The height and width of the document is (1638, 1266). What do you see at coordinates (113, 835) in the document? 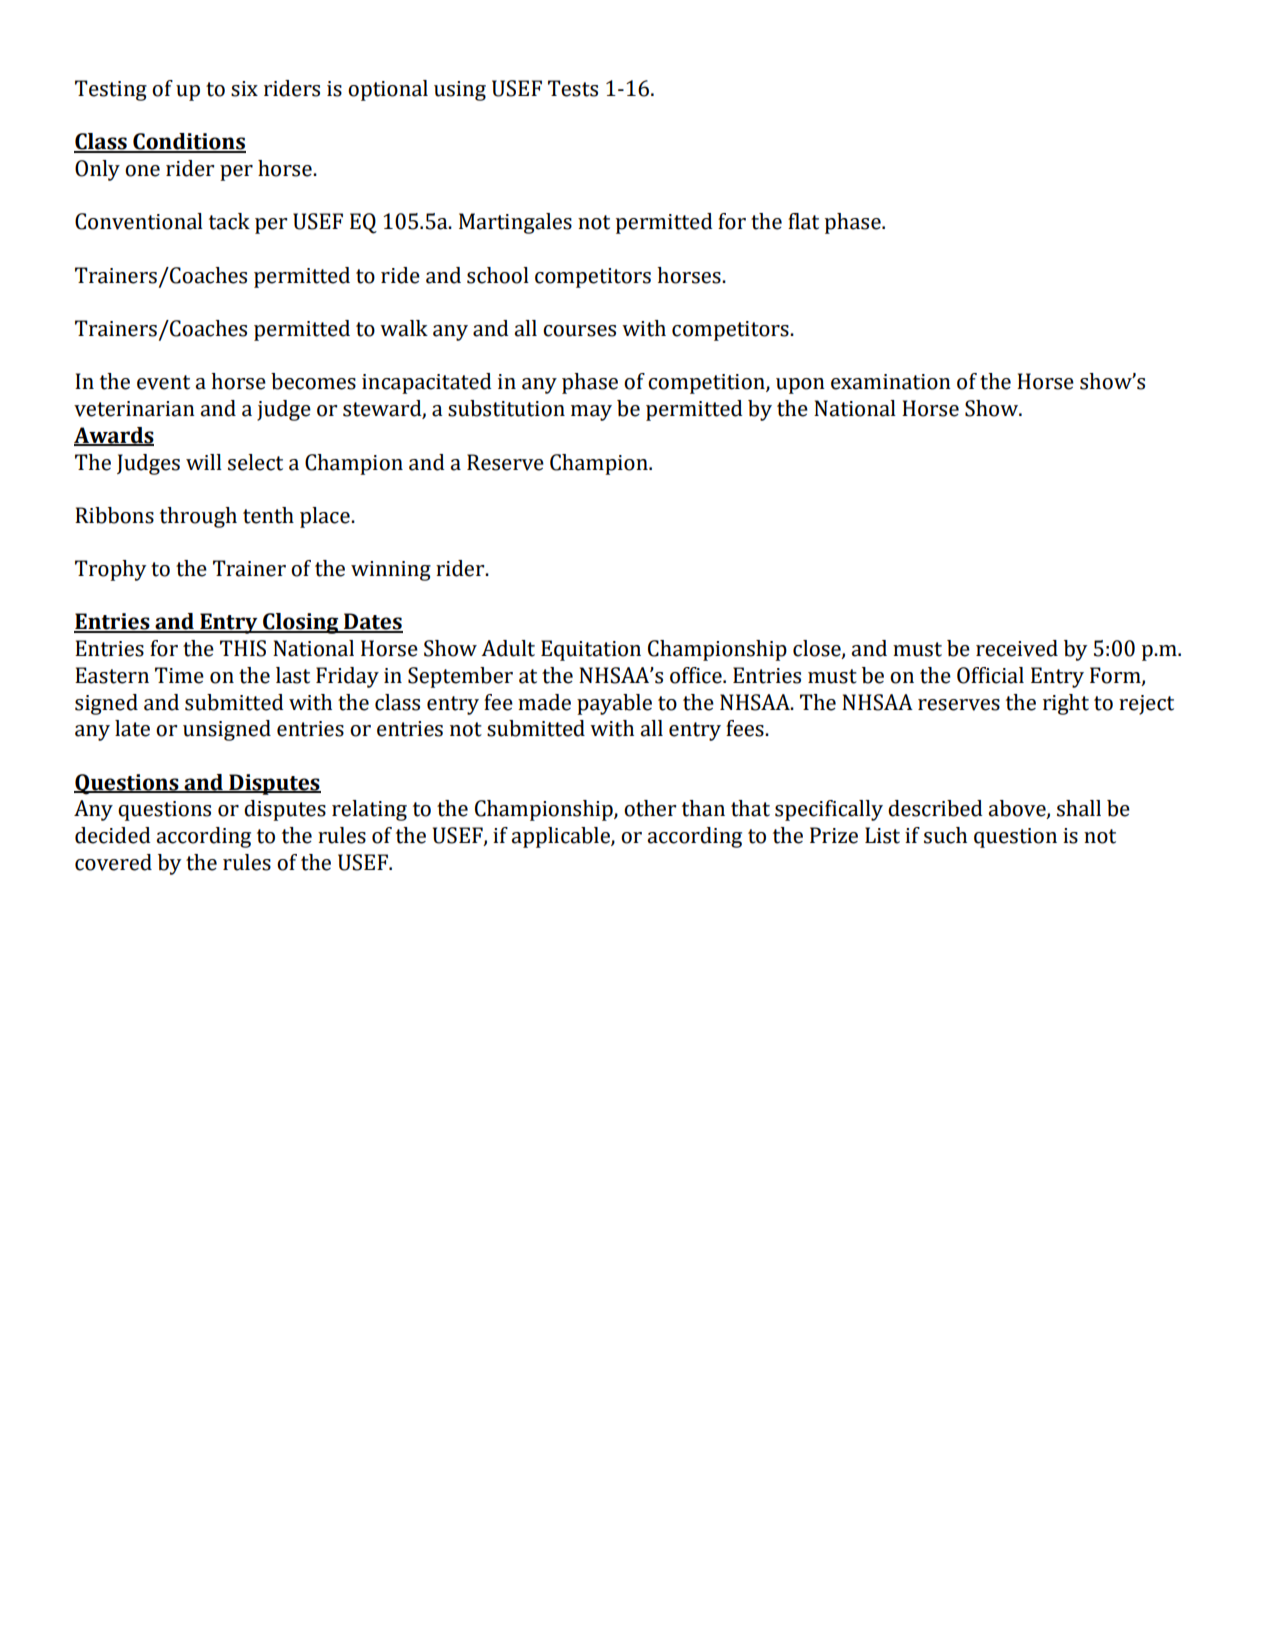
I see `decided` at bounding box center [113, 835].
